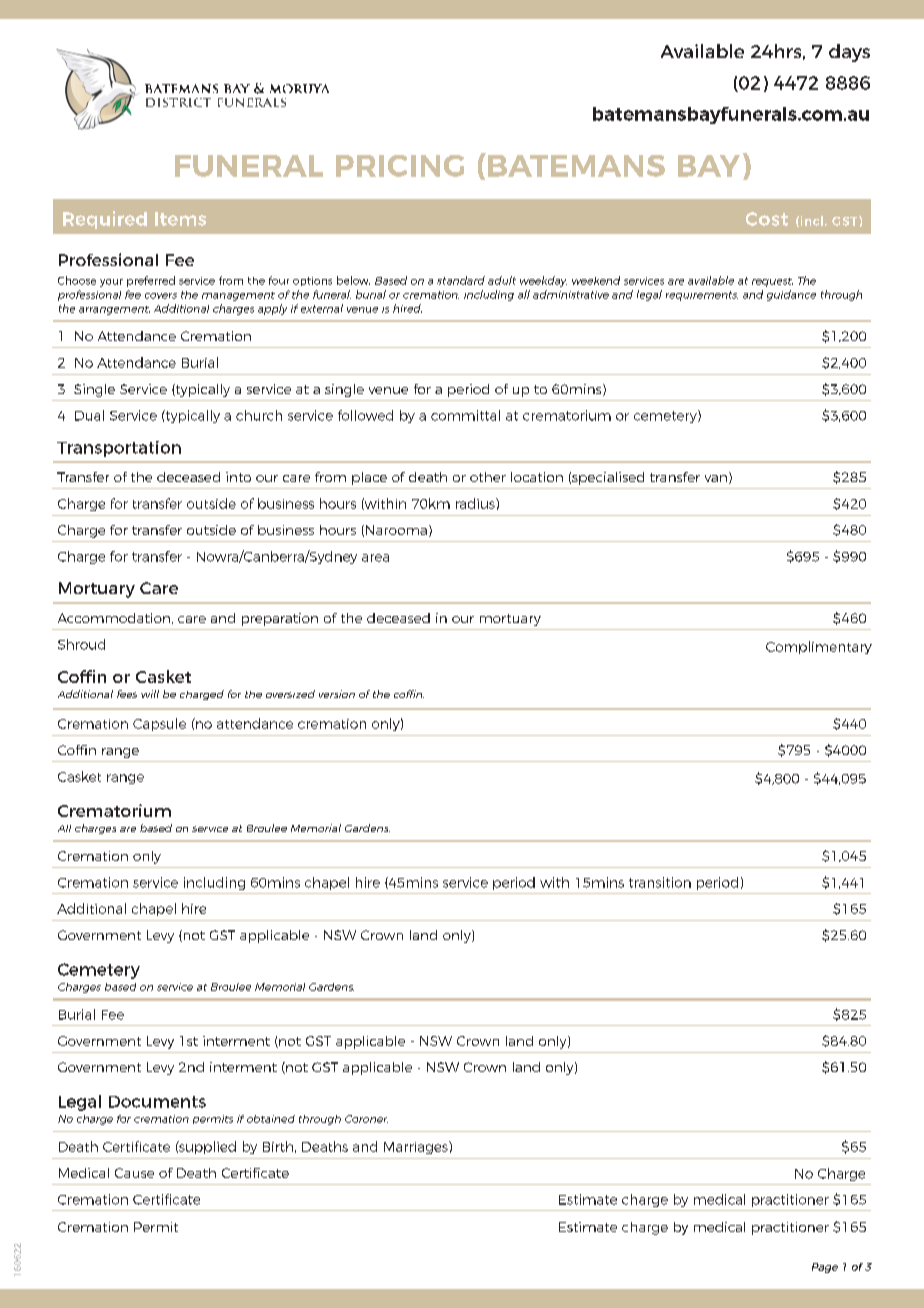 The width and height of the screenshot is (924, 1308). Describe the element at coordinates (417, 1147) in the screenshot. I see `Marriages` at that location.
